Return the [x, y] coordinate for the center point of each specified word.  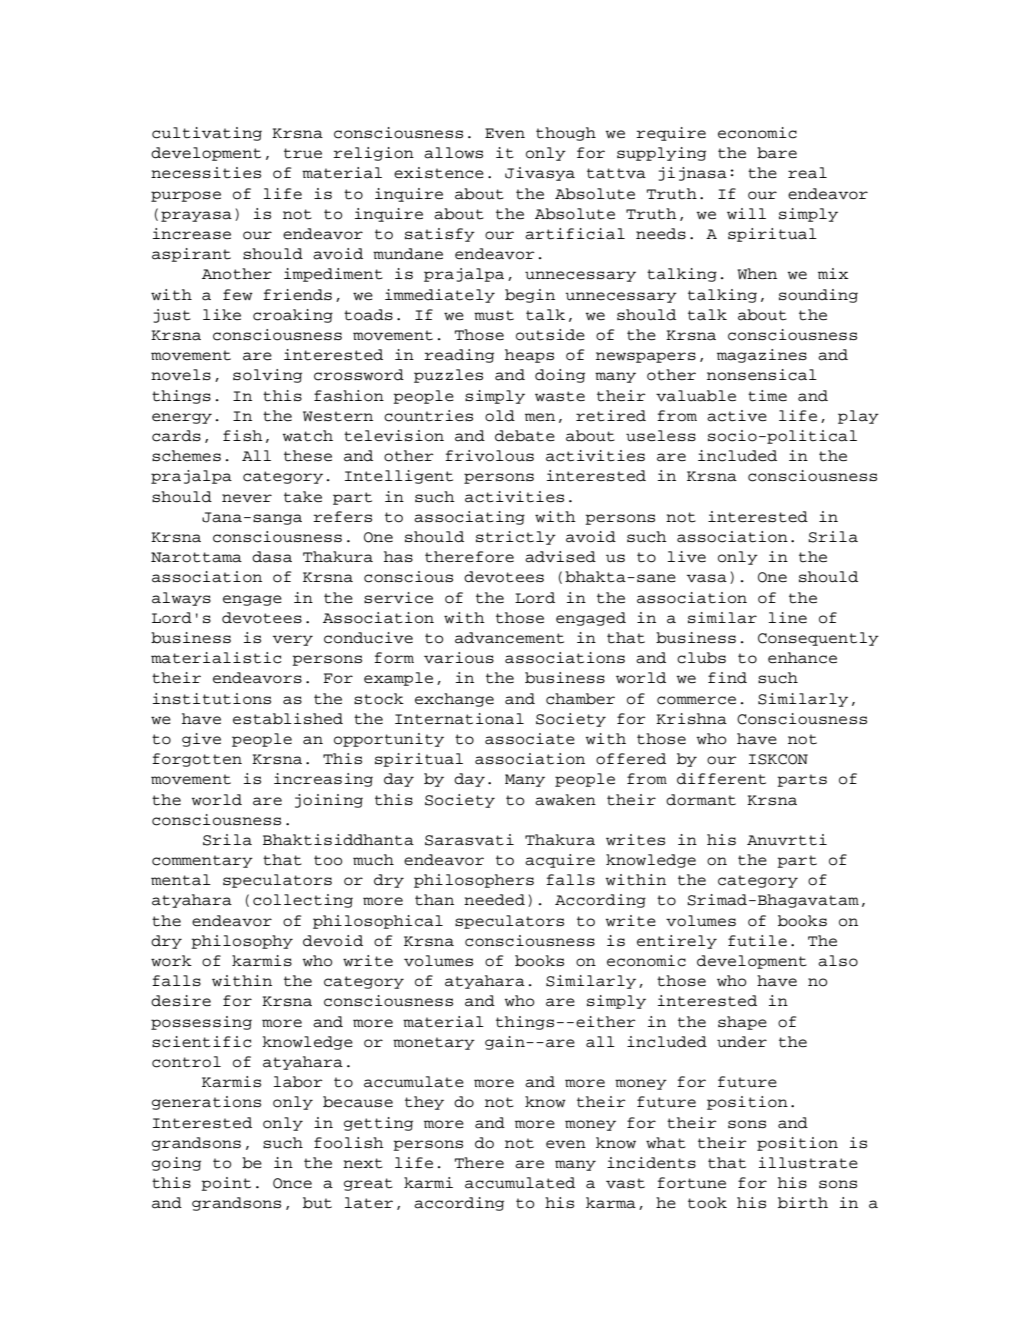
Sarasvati [469, 840]
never [247, 498]
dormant [701, 800]
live [687, 556]
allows [453, 153]
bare [777, 153]
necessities [206, 173]
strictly [516, 538]
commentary [202, 861]
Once [292, 1183]
